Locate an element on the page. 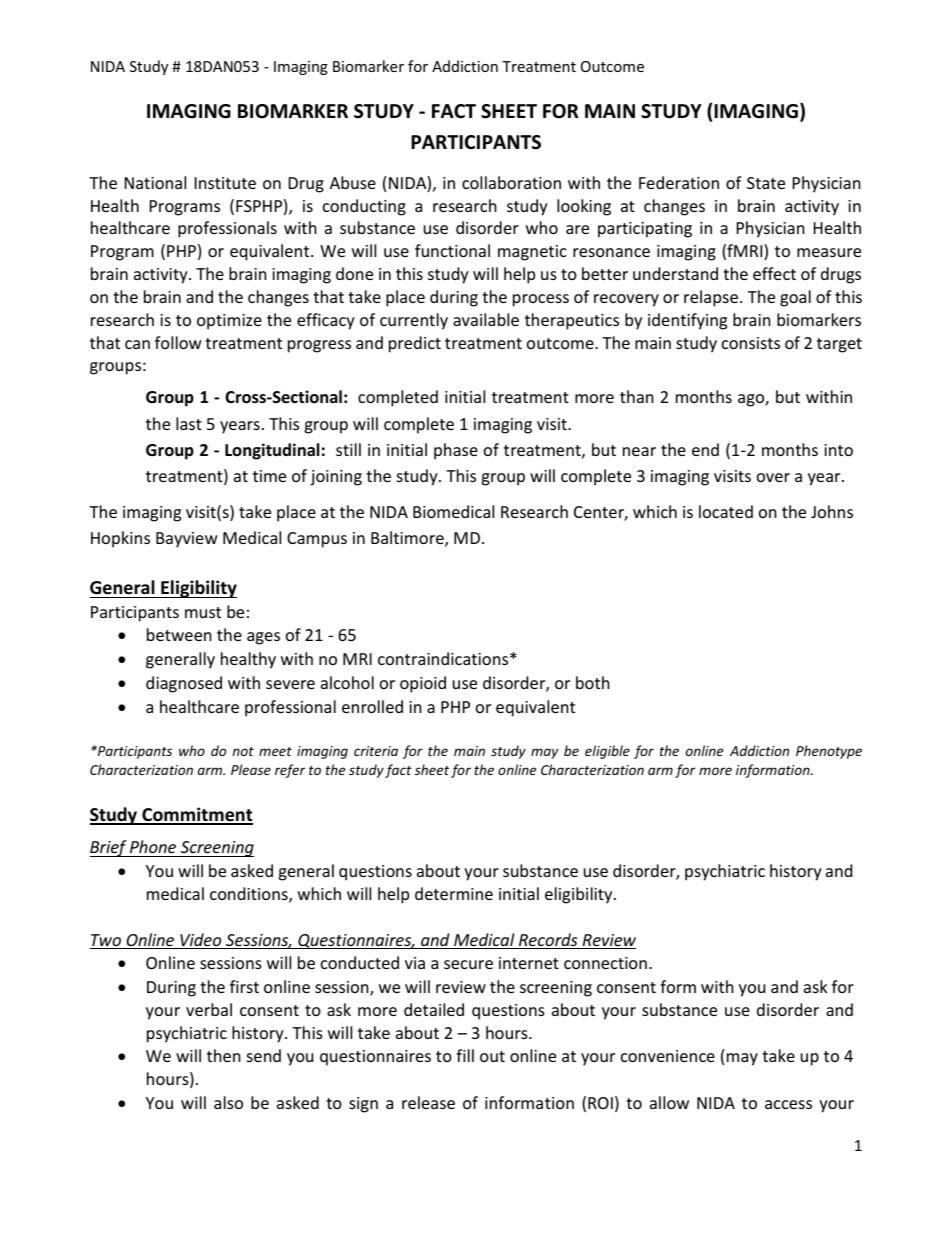 The height and width of the image is (1233, 952). Phone is located at coordinates (153, 846).
